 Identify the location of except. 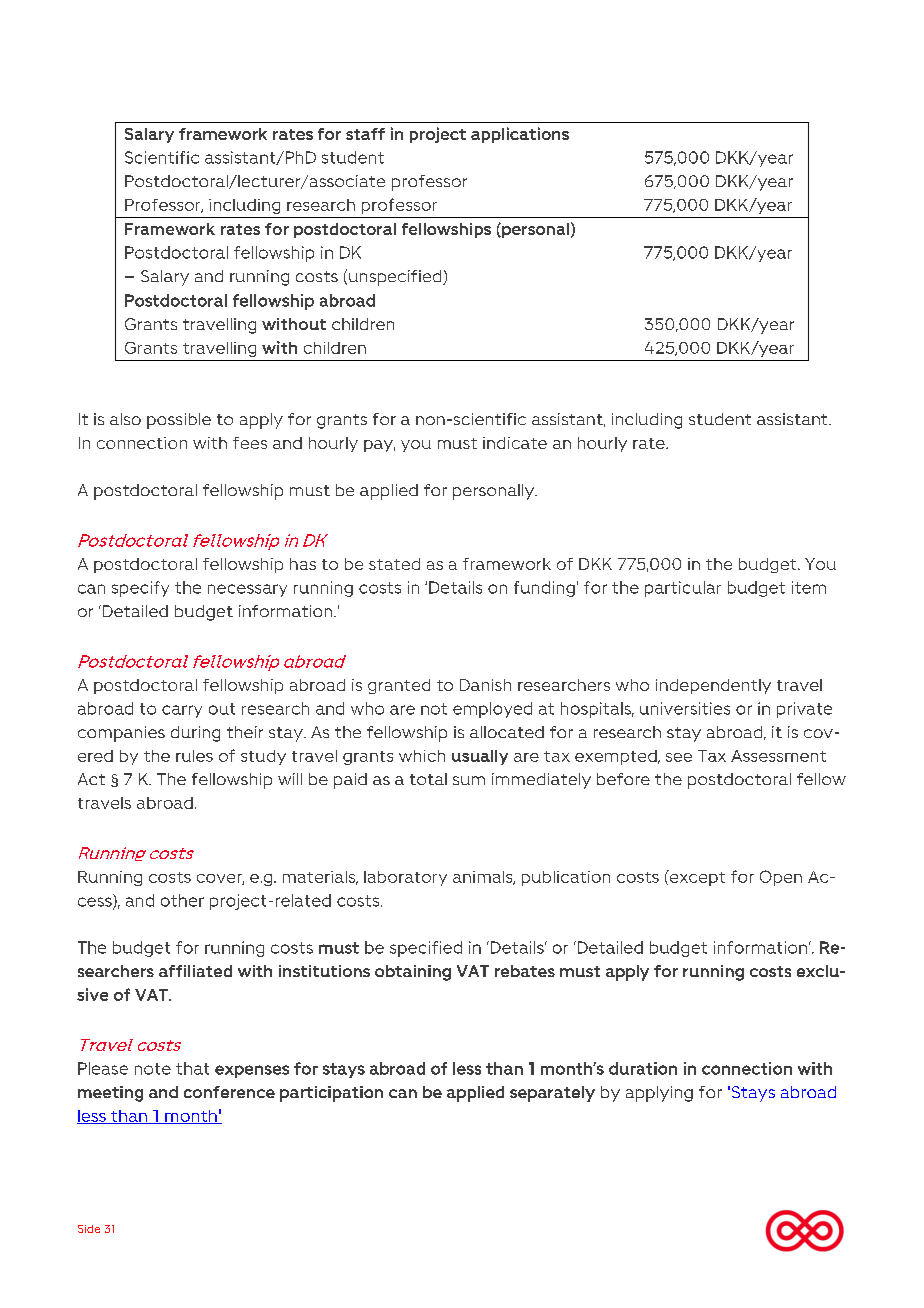
(696, 878).
